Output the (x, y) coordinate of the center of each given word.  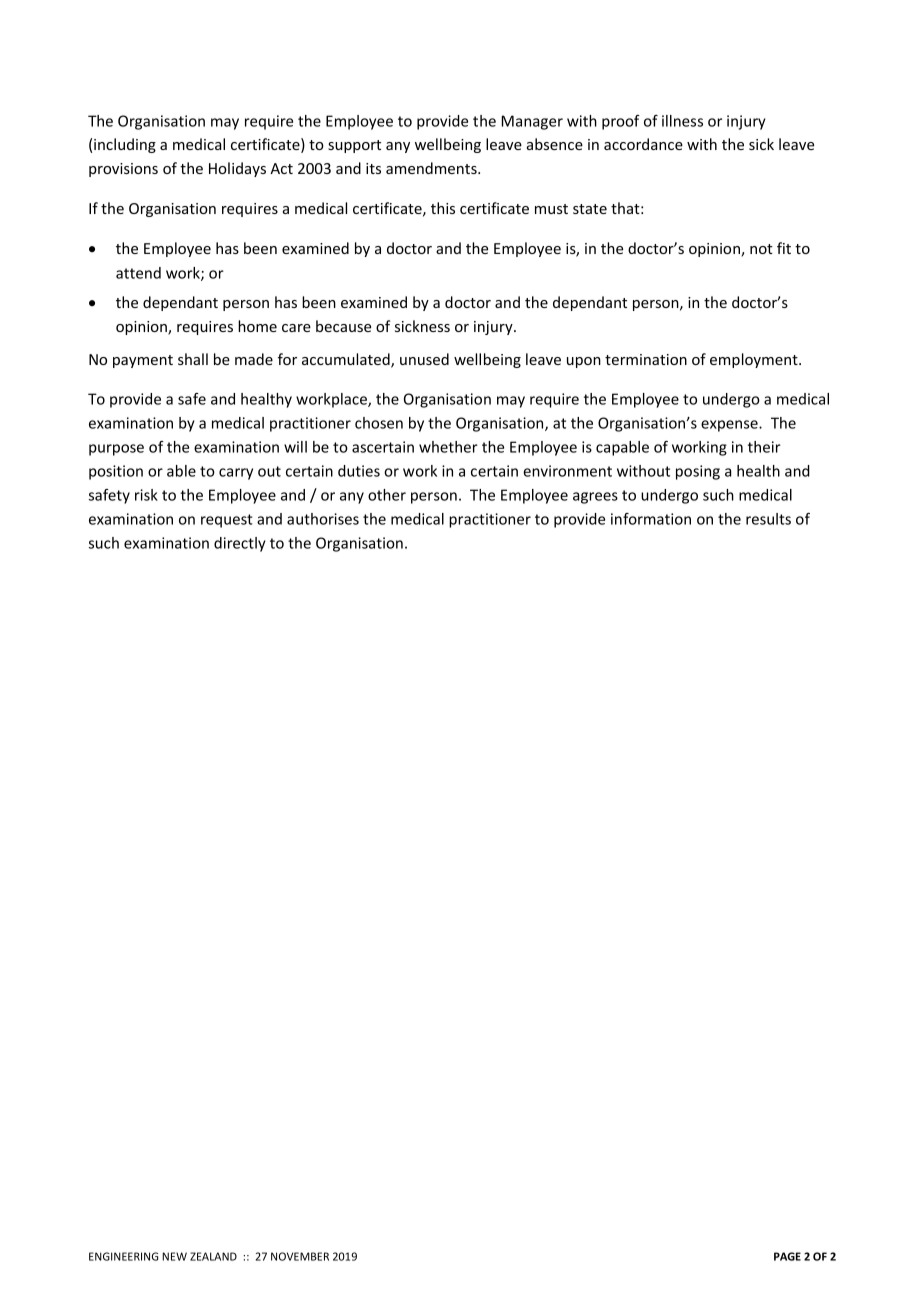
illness (682, 121)
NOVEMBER (300, 1256)
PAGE (787, 1256)
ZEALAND (213, 1256)
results (768, 519)
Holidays (237, 169)
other (387, 495)
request (227, 521)
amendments (432, 168)
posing (698, 472)
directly (240, 544)
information (651, 519)
